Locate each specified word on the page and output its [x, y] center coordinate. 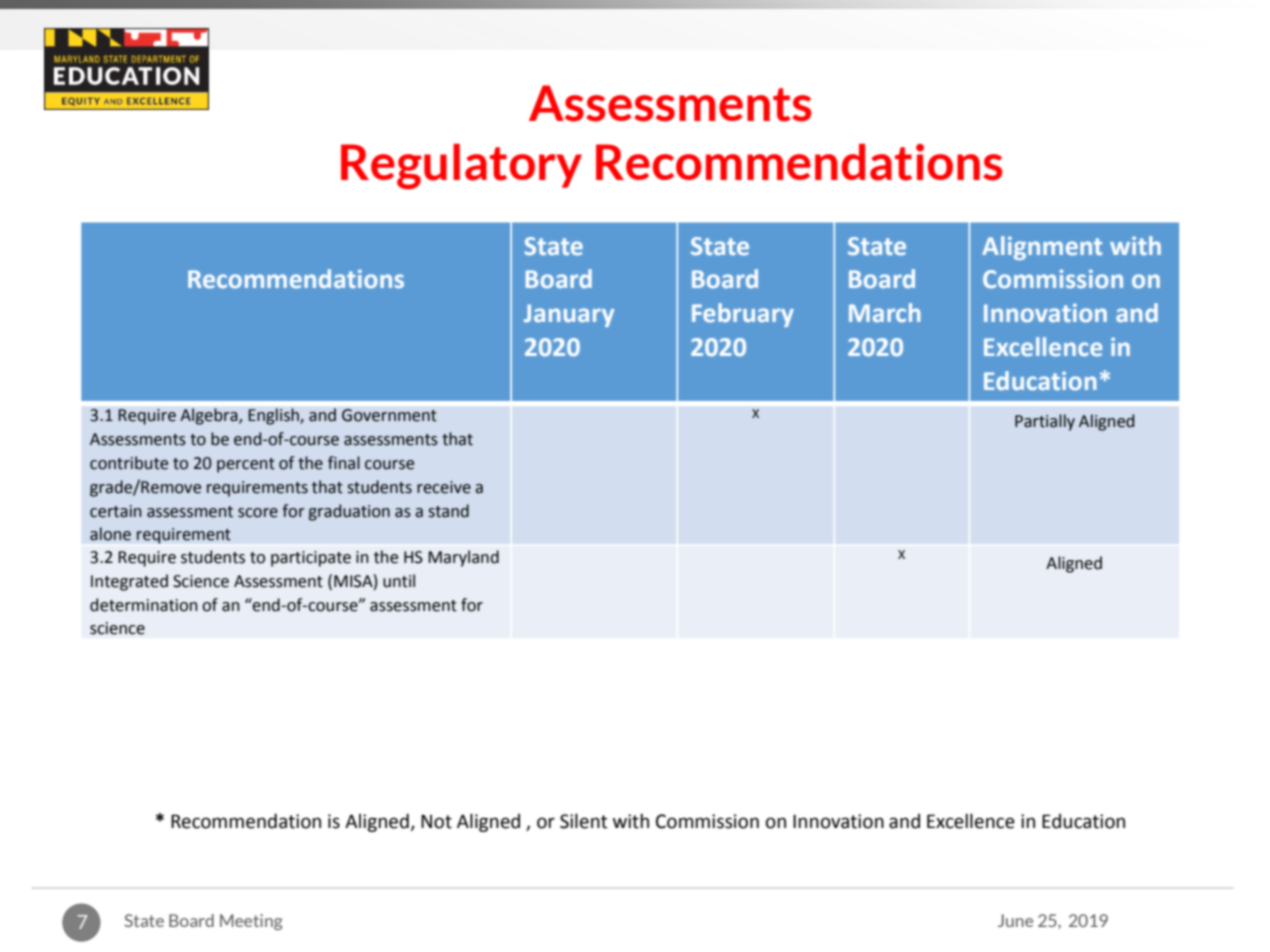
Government [389, 415]
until [399, 581]
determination [144, 605]
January [569, 315]
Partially [1045, 422]
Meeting [251, 922]
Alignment [1042, 248]
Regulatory [461, 166]
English [274, 416]
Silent [583, 821]
